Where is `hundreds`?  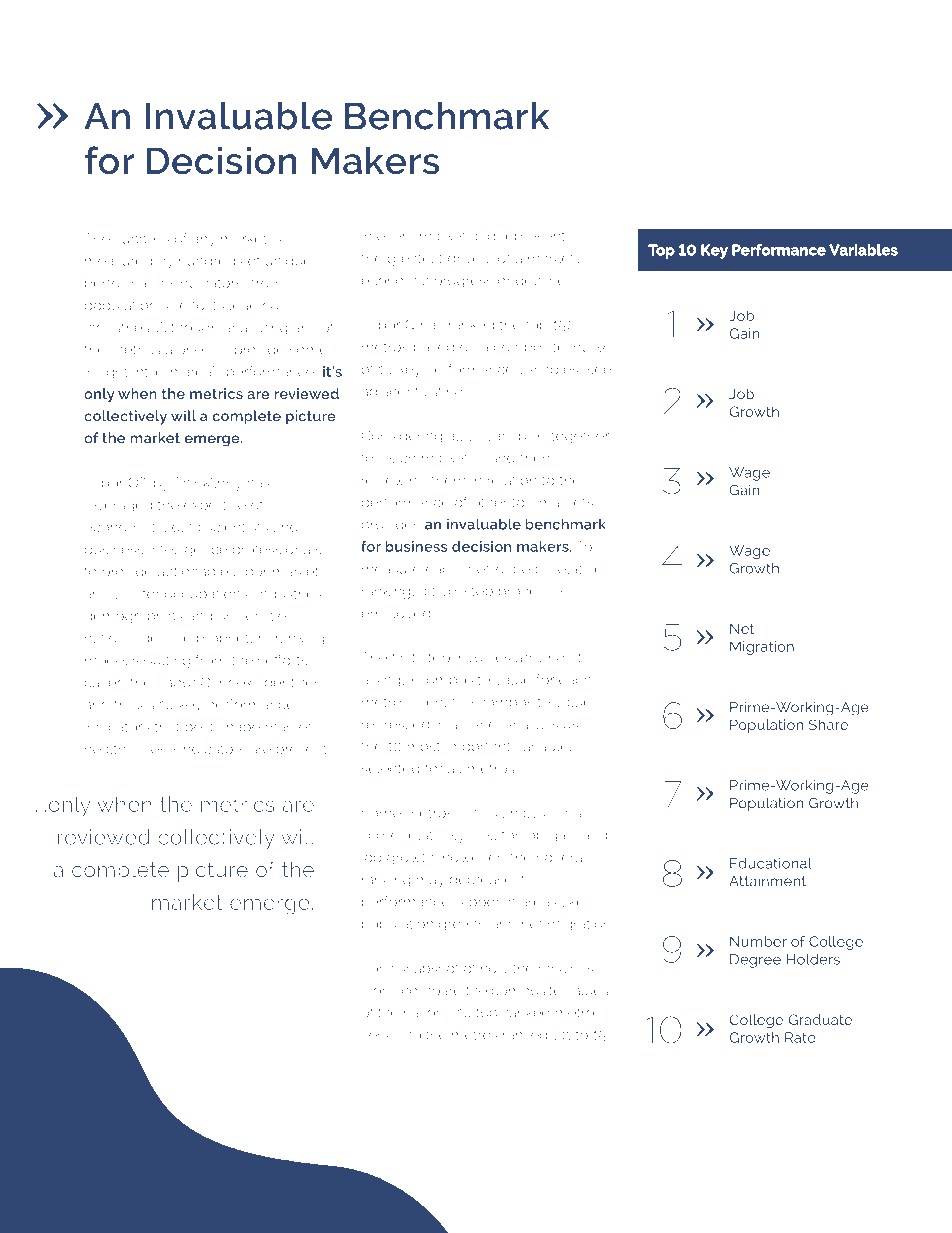
hundreds is located at coordinates (211, 260).
